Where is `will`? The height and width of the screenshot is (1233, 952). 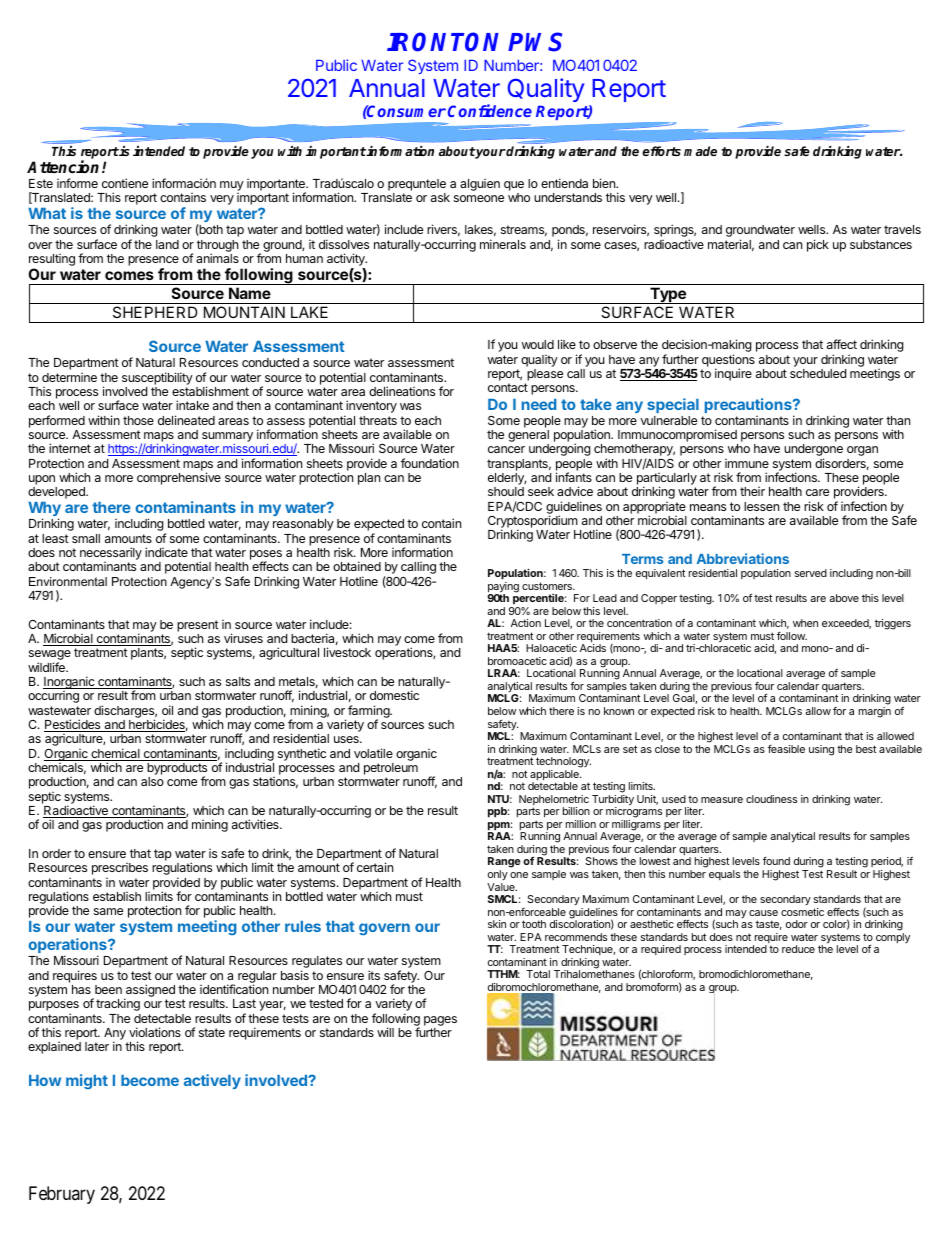 will is located at coordinates (385, 1032).
